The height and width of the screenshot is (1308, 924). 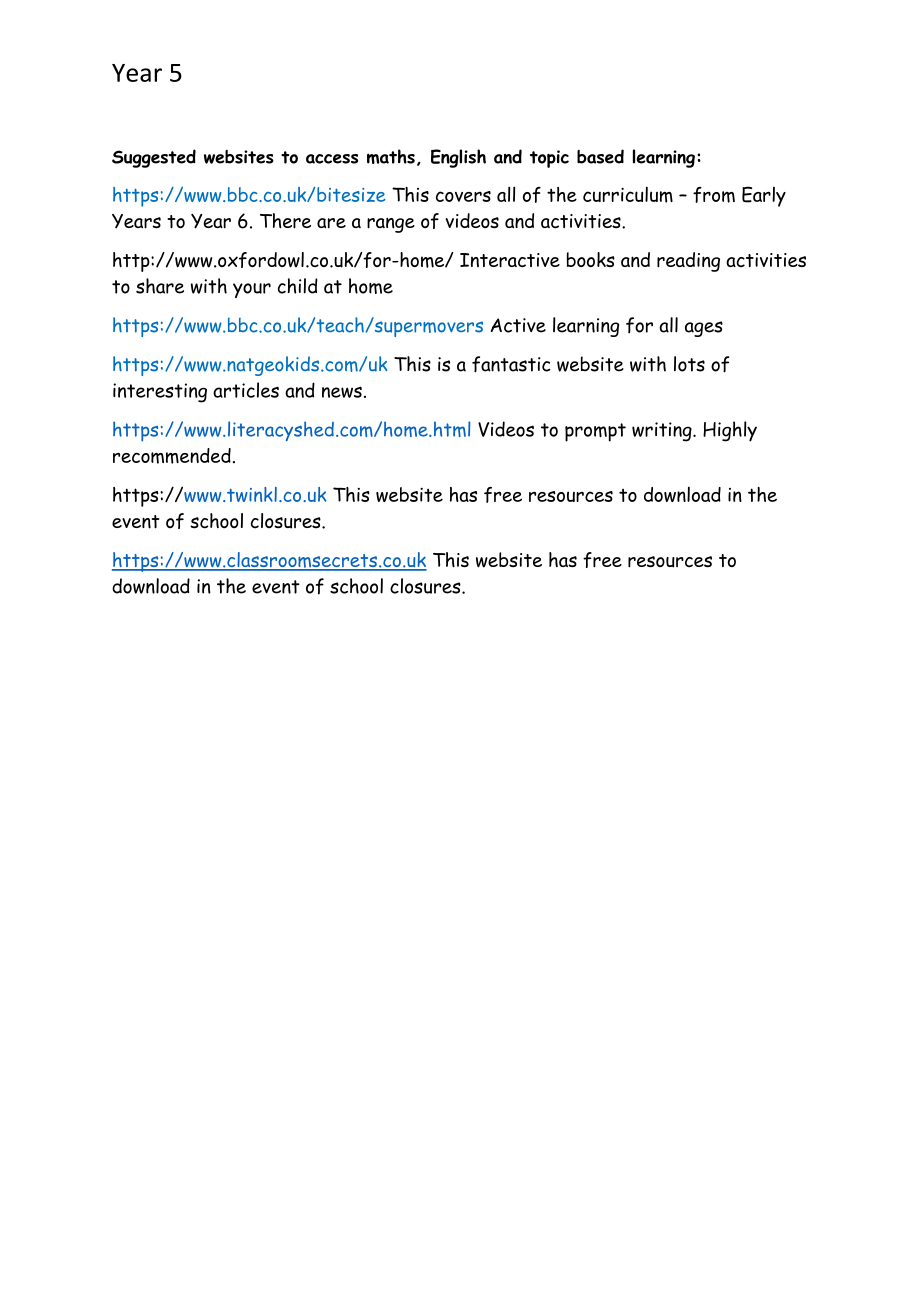 I want to click on English, so click(x=458, y=158).
